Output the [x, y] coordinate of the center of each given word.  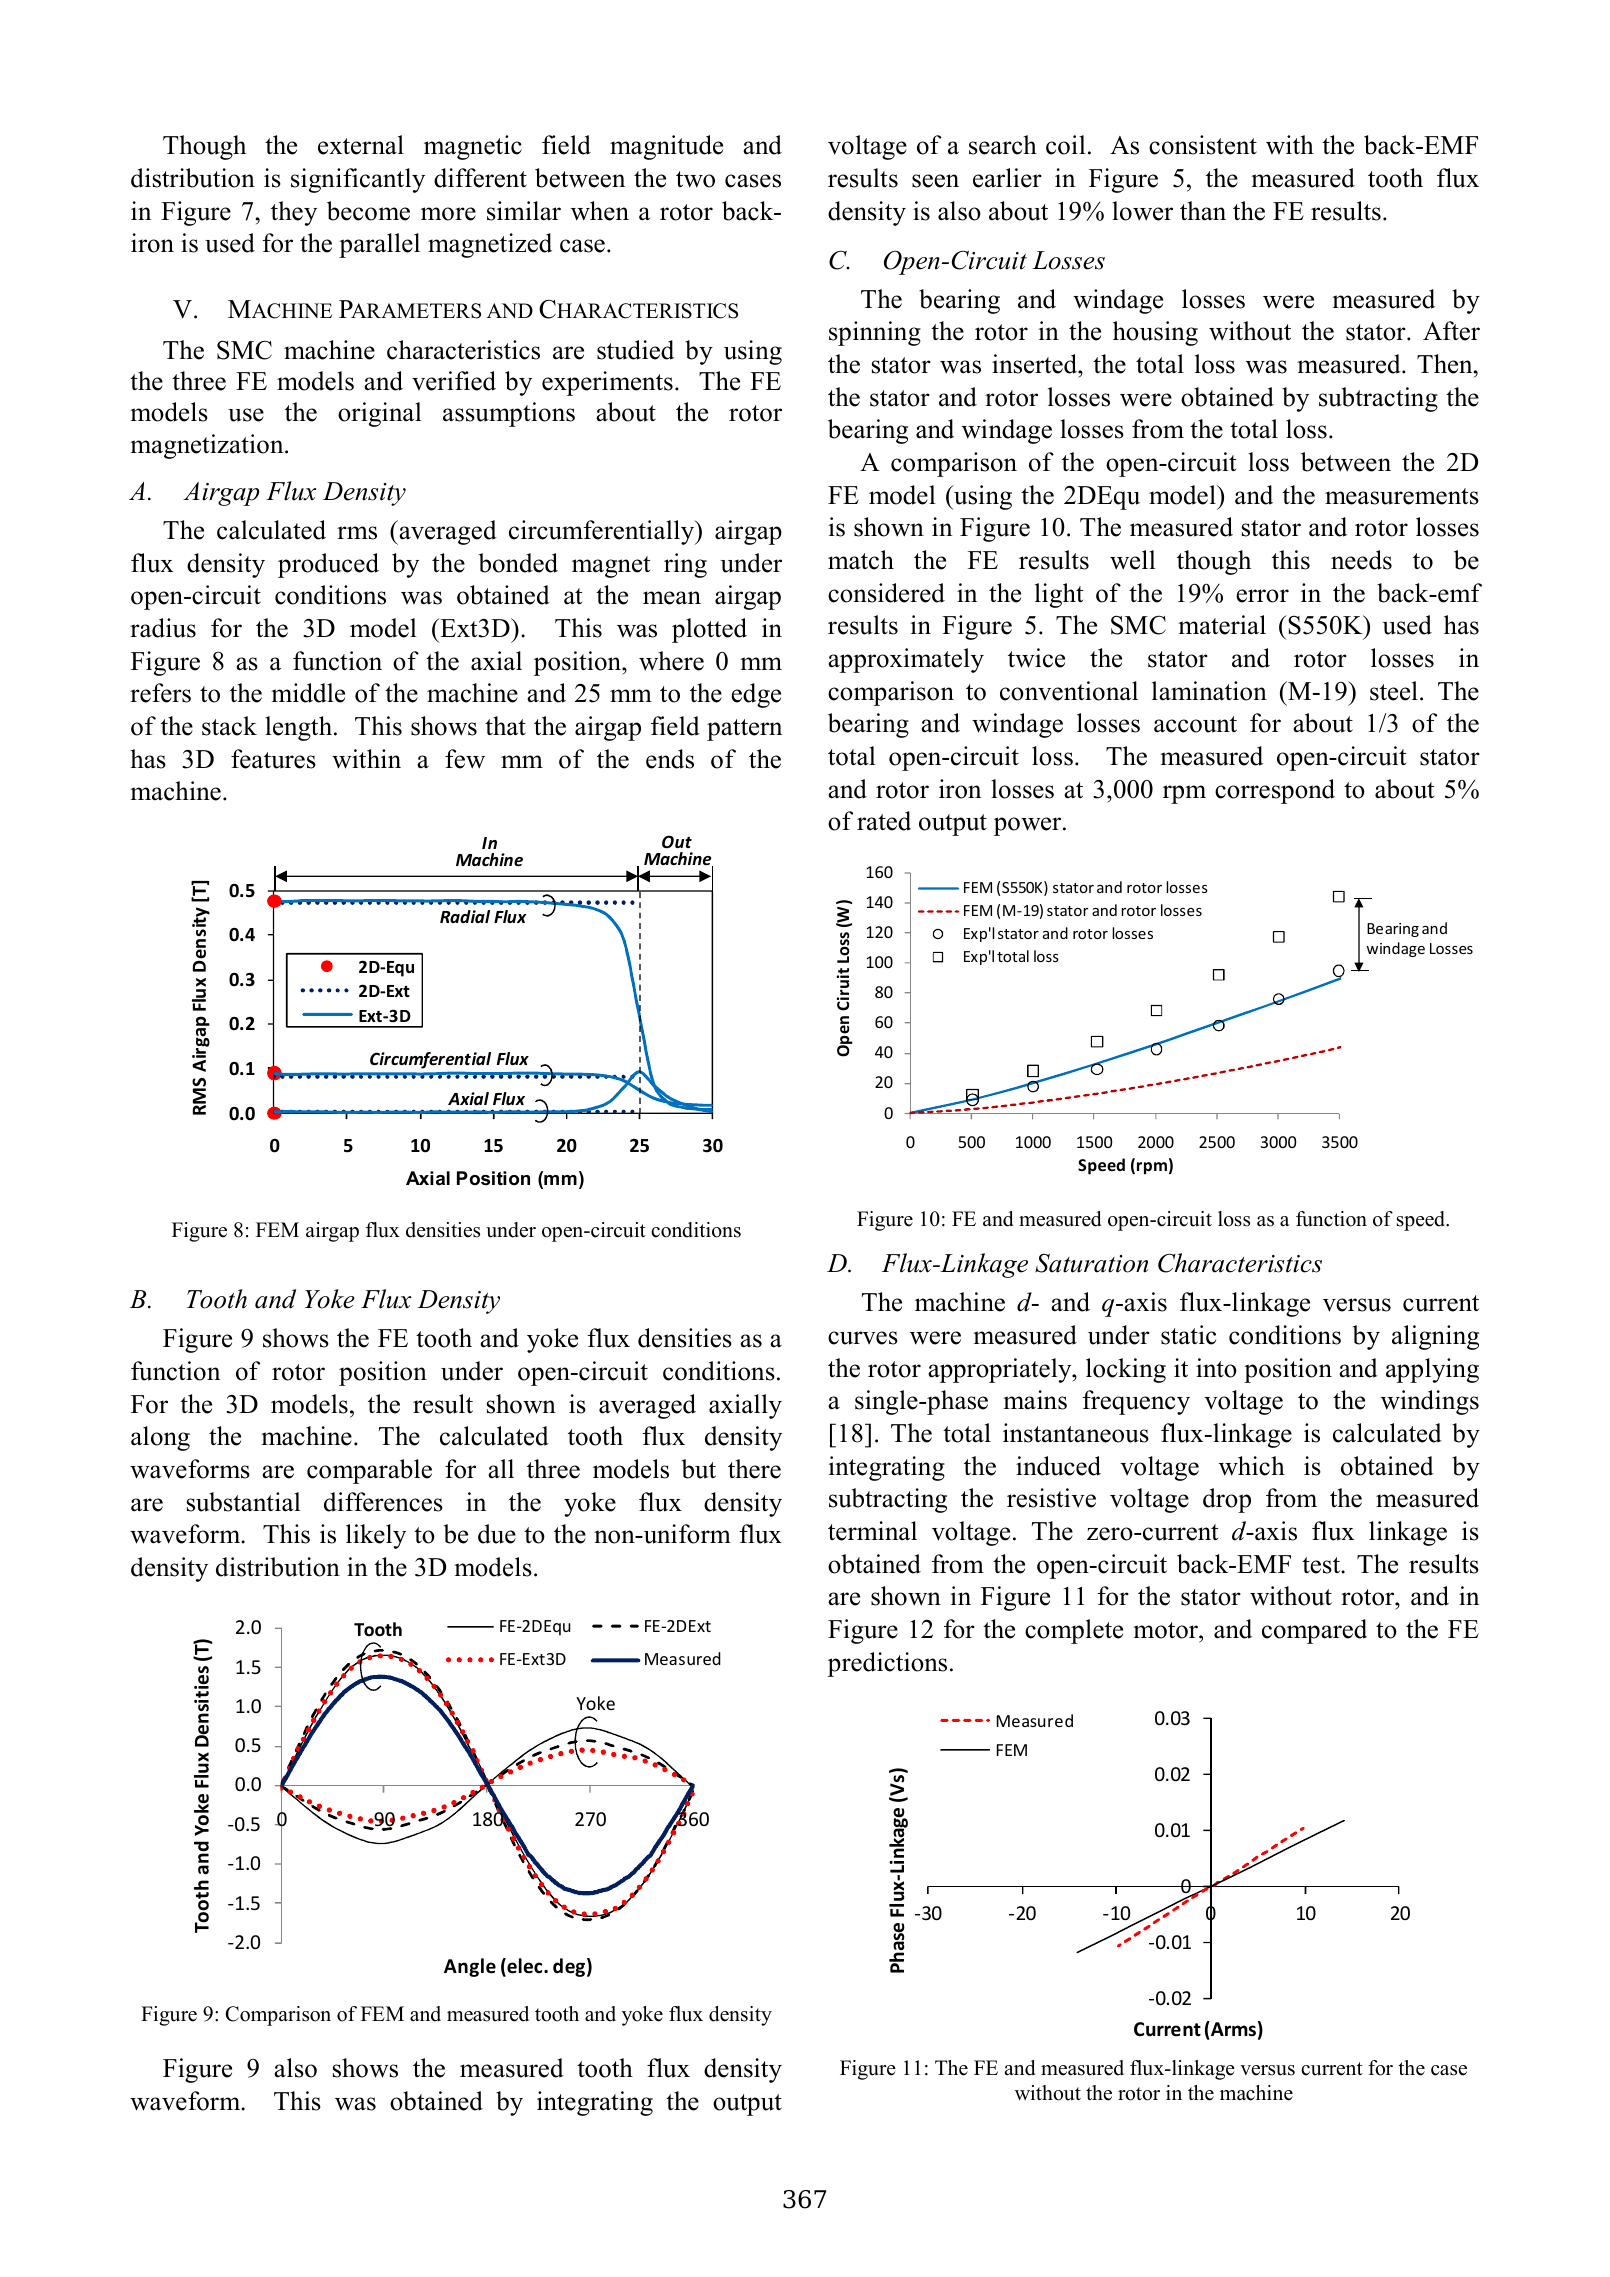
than [1203, 211]
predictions [887, 1664]
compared [1314, 1631]
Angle [470, 1967]
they [294, 213]
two [695, 179]
